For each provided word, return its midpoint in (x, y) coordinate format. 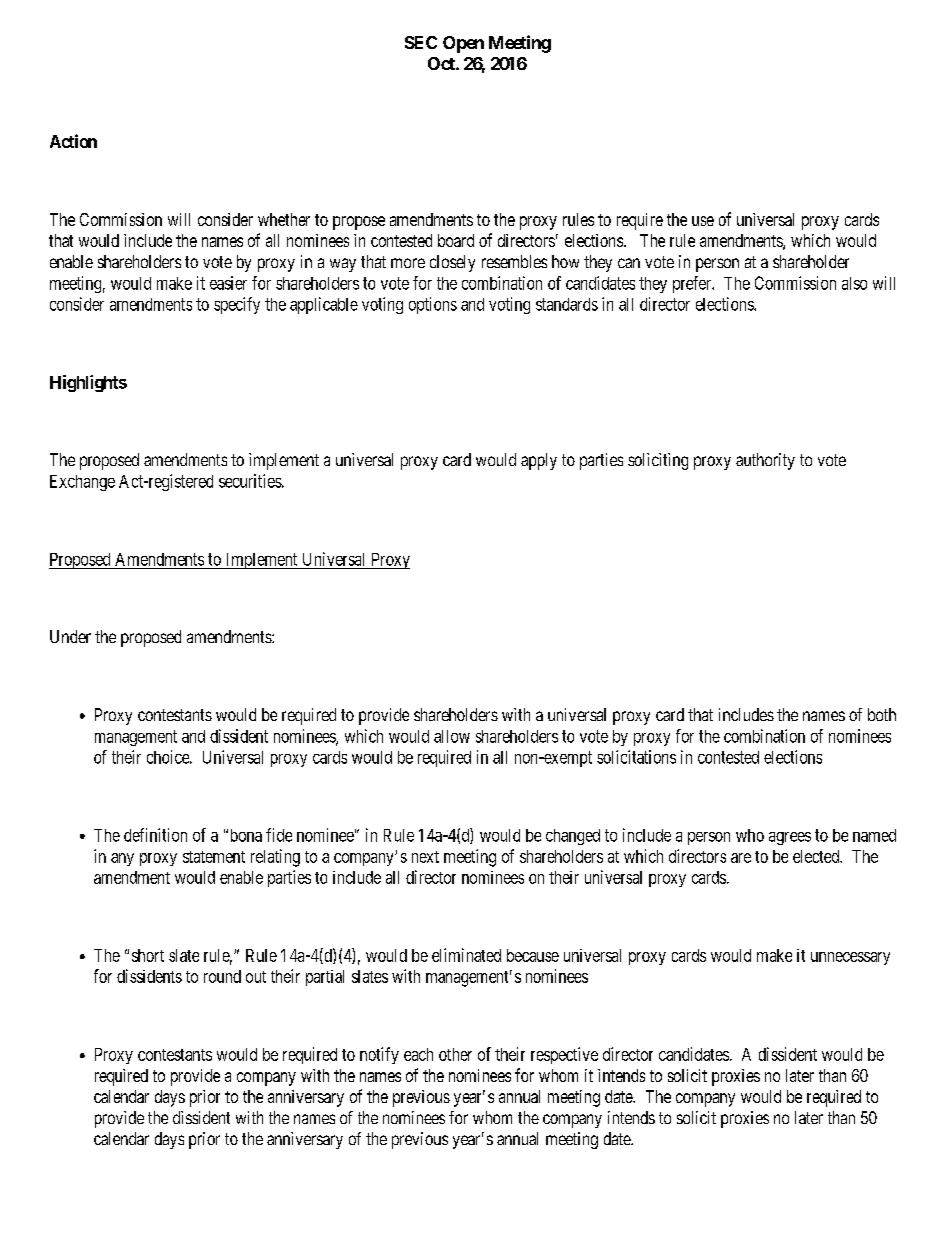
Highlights (88, 383)
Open (463, 44)
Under (70, 636)
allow (452, 736)
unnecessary (850, 958)
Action (73, 141)
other (455, 1054)
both (882, 714)
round (222, 976)
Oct (442, 63)
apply (539, 461)
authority (765, 461)
